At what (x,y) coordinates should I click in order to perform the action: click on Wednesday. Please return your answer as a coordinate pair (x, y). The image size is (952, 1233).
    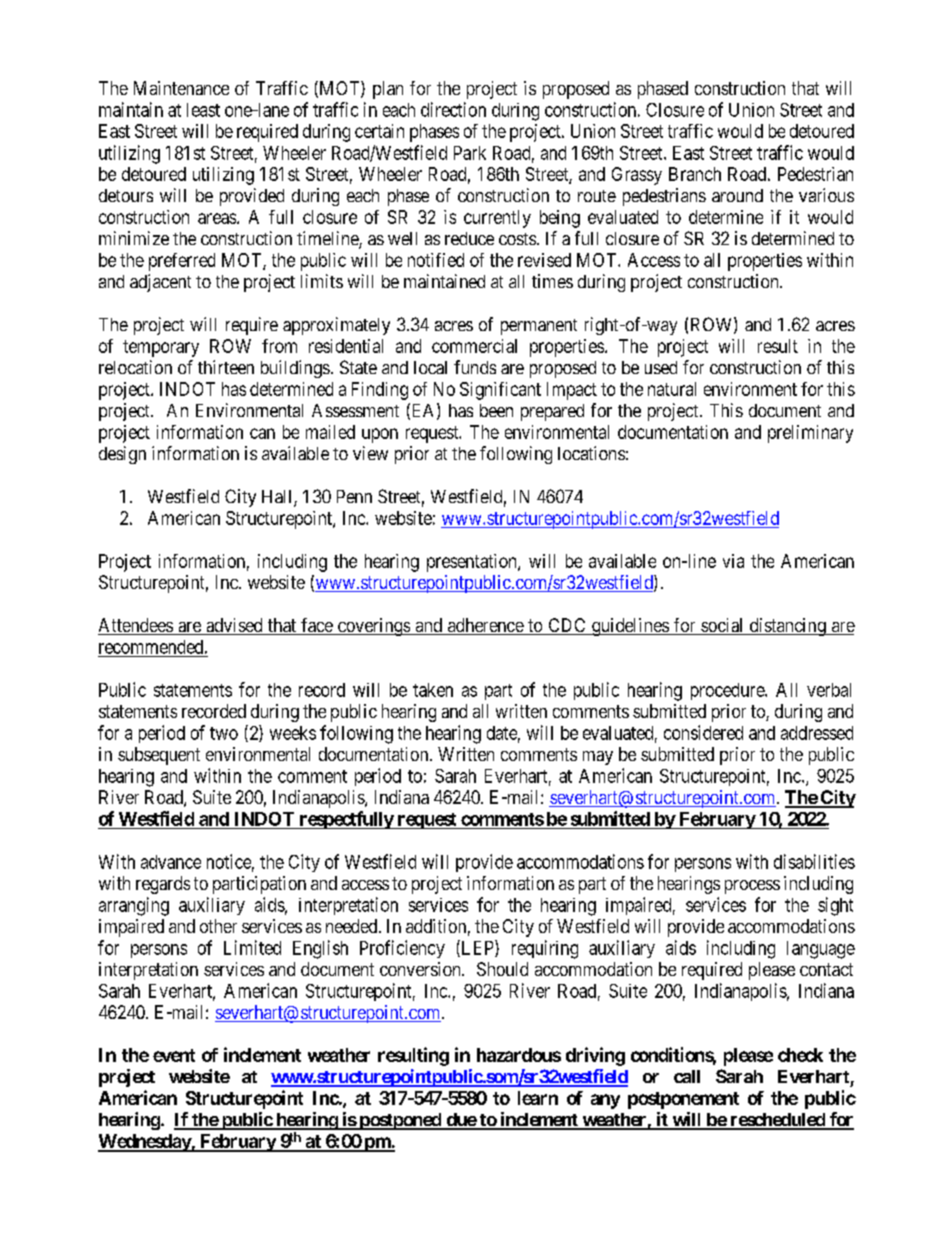
    Looking at the image, I should click on (145, 1143).
